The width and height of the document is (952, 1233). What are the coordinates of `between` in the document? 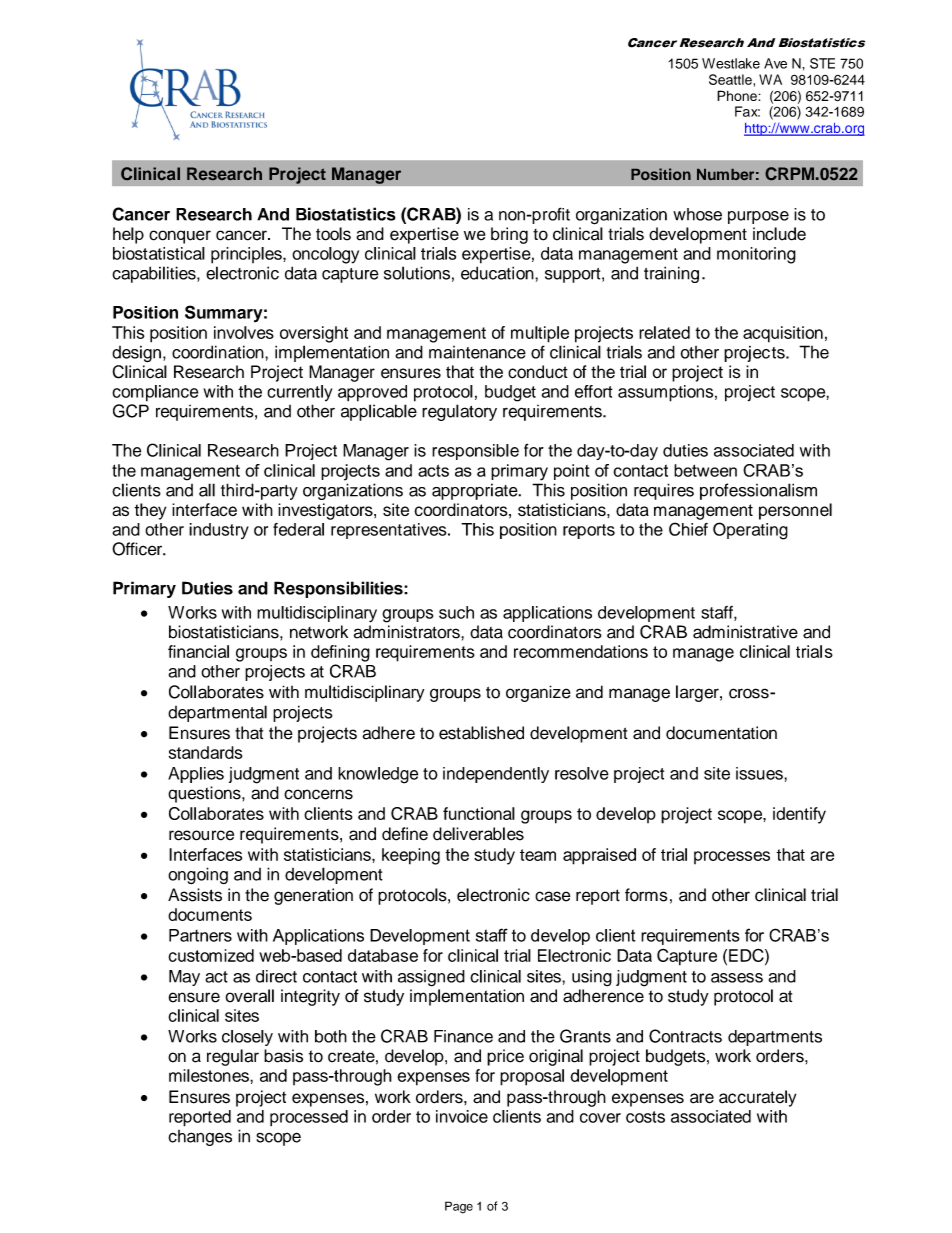 It's located at (705, 470).
